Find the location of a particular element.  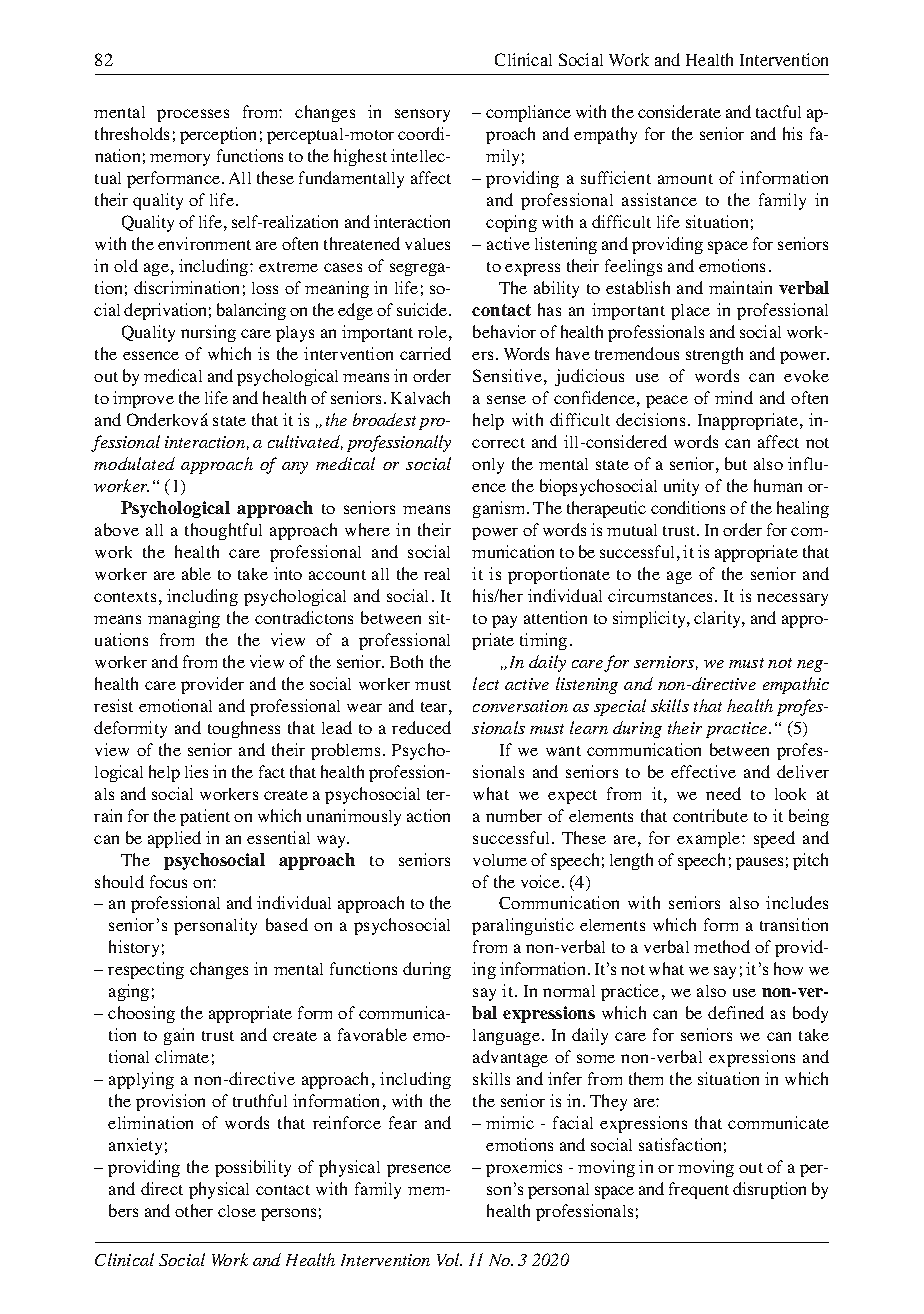

amount is located at coordinates (685, 179).
